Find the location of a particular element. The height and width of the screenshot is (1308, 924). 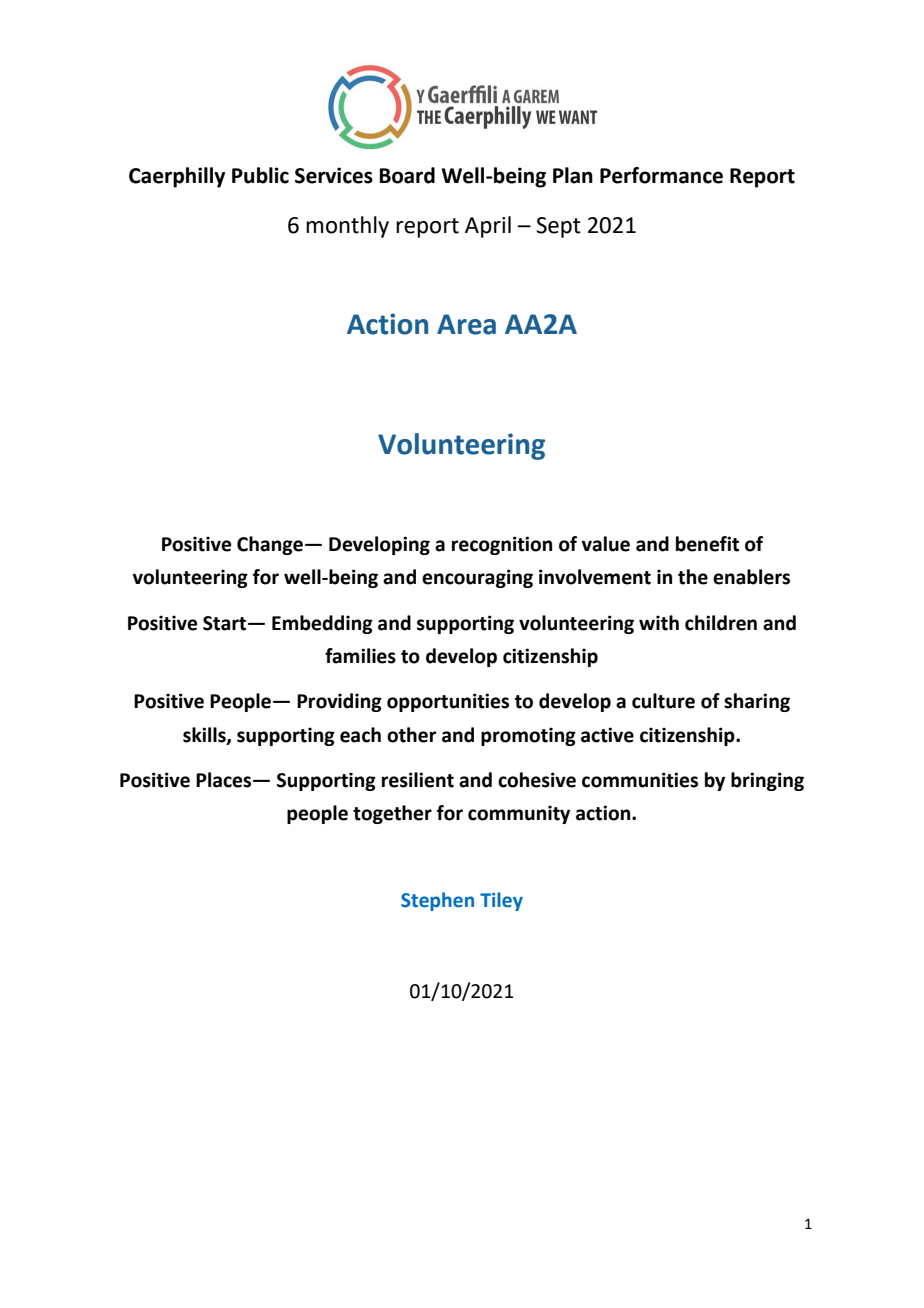

recognition is located at coordinates (502, 545).
